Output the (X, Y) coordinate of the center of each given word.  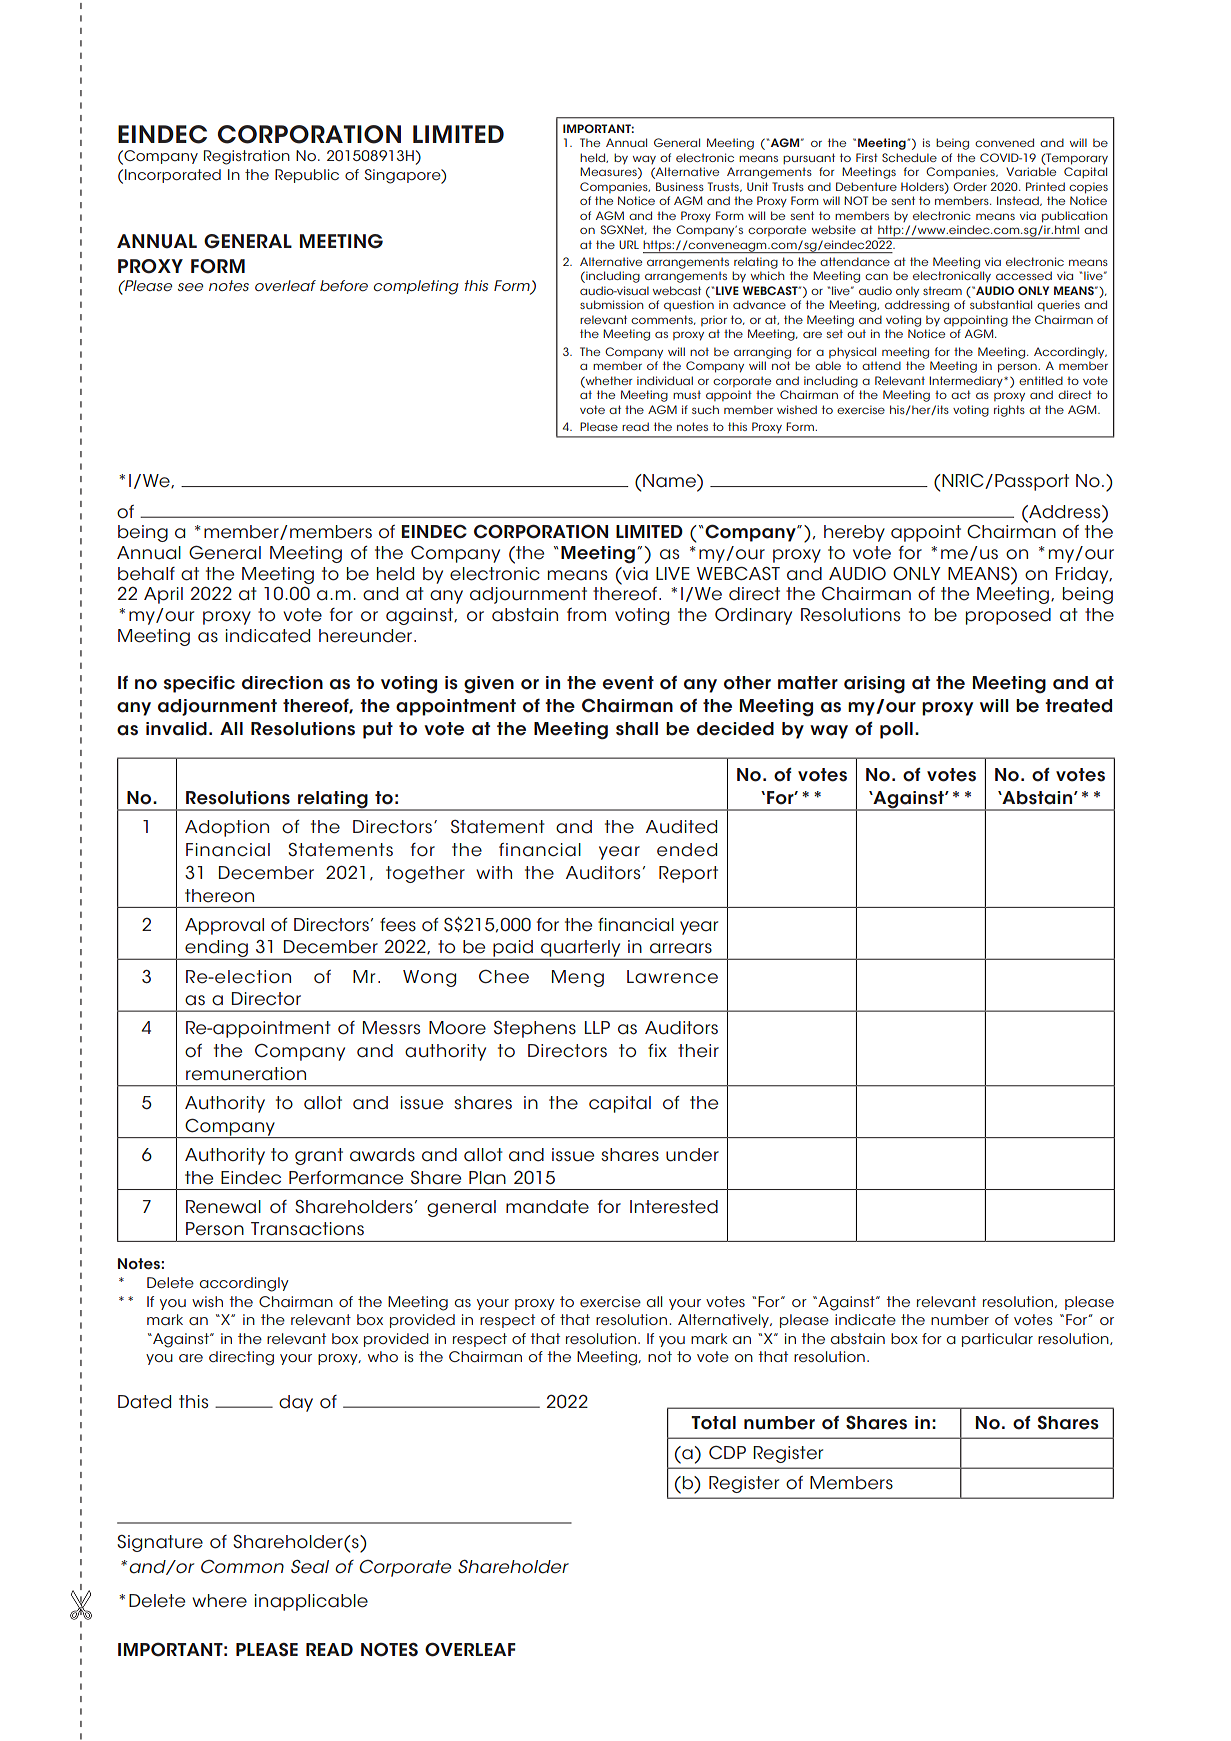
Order (970, 186)
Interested (674, 1207)
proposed (1008, 616)
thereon (219, 896)
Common (242, 1566)
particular (997, 1340)
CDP (727, 1452)
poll (896, 730)
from (586, 615)
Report (688, 874)
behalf (146, 574)
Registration (247, 157)
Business (680, 186)
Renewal (223, 1207)
